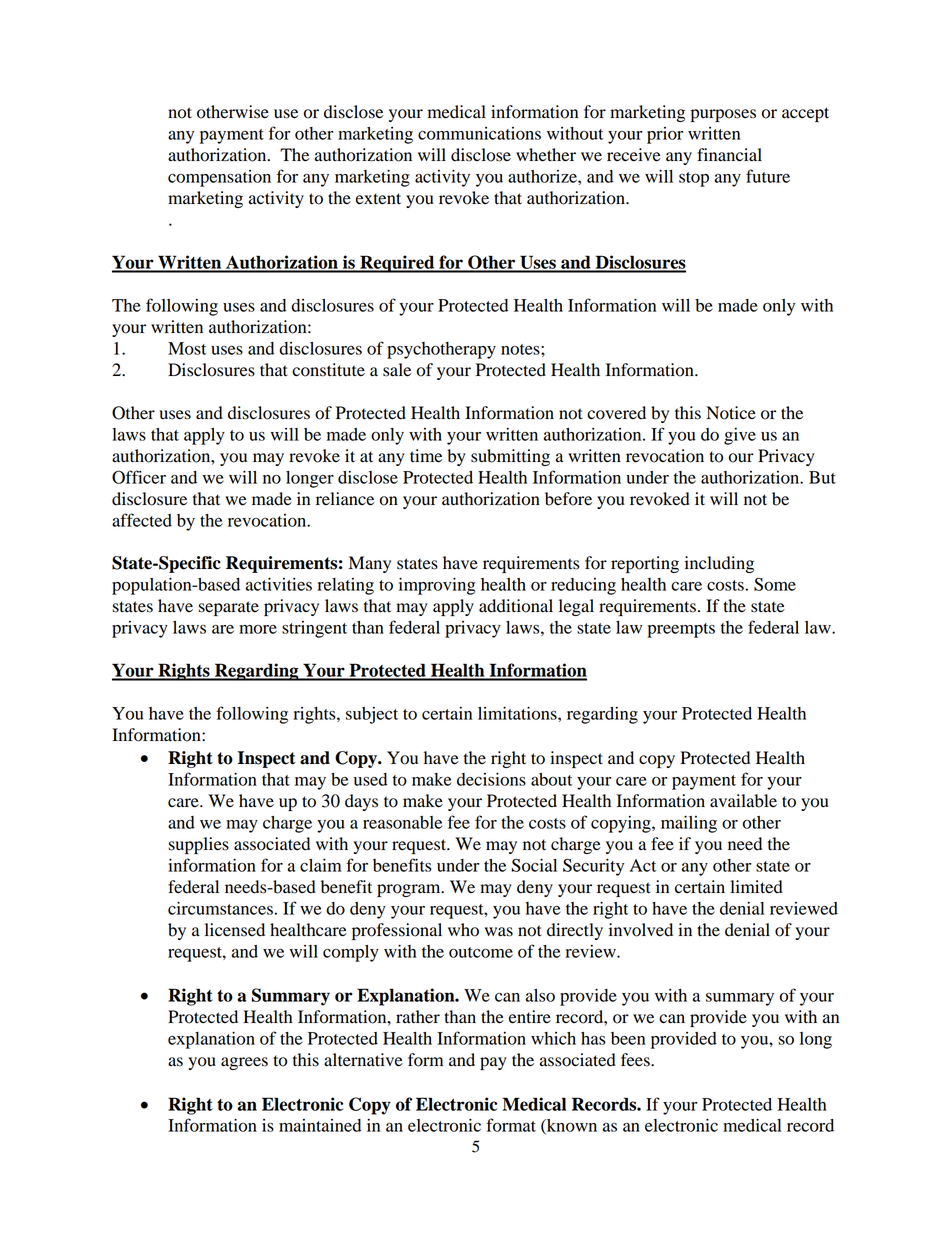 The width and height of the screenshot is (952, 1233). What do you see at coordinates (139, 477) in the screenshot?
I see `Officer` at bounding box center [139, 477].
